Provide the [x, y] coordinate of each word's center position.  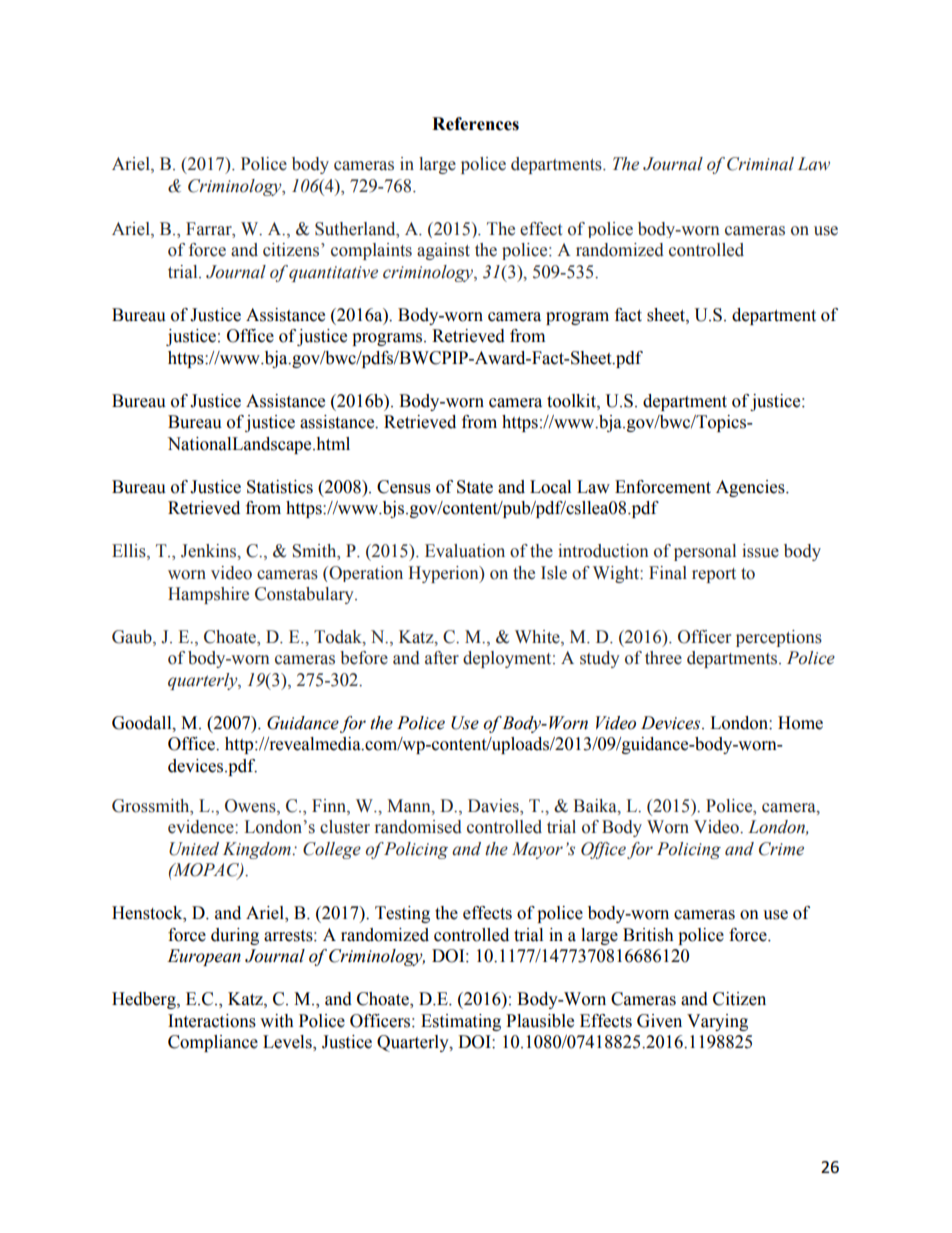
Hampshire [208, 595]
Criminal [760, 164]
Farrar [210, 229]
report [714, 575]
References [475, 124]
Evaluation [465, 551]
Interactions [212, 1021]
